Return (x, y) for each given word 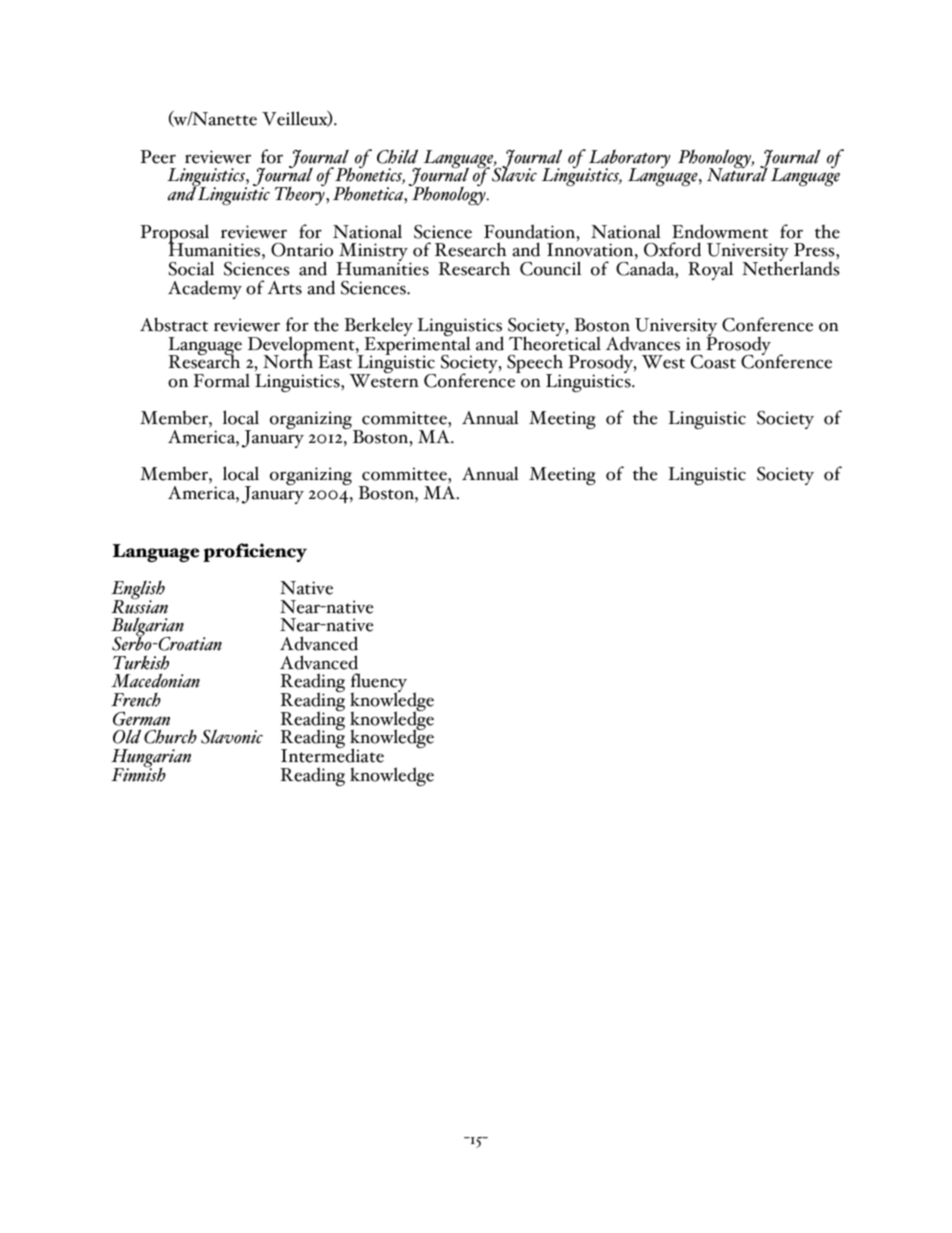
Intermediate (332, 755)
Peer (158, 157)
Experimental (417, 346)
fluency (378, 684)
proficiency (255, 552)
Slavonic (232, 736)
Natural (737, 174)
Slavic (514, 174)
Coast (713, 362)
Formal (221, 380)
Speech (535, 365)
